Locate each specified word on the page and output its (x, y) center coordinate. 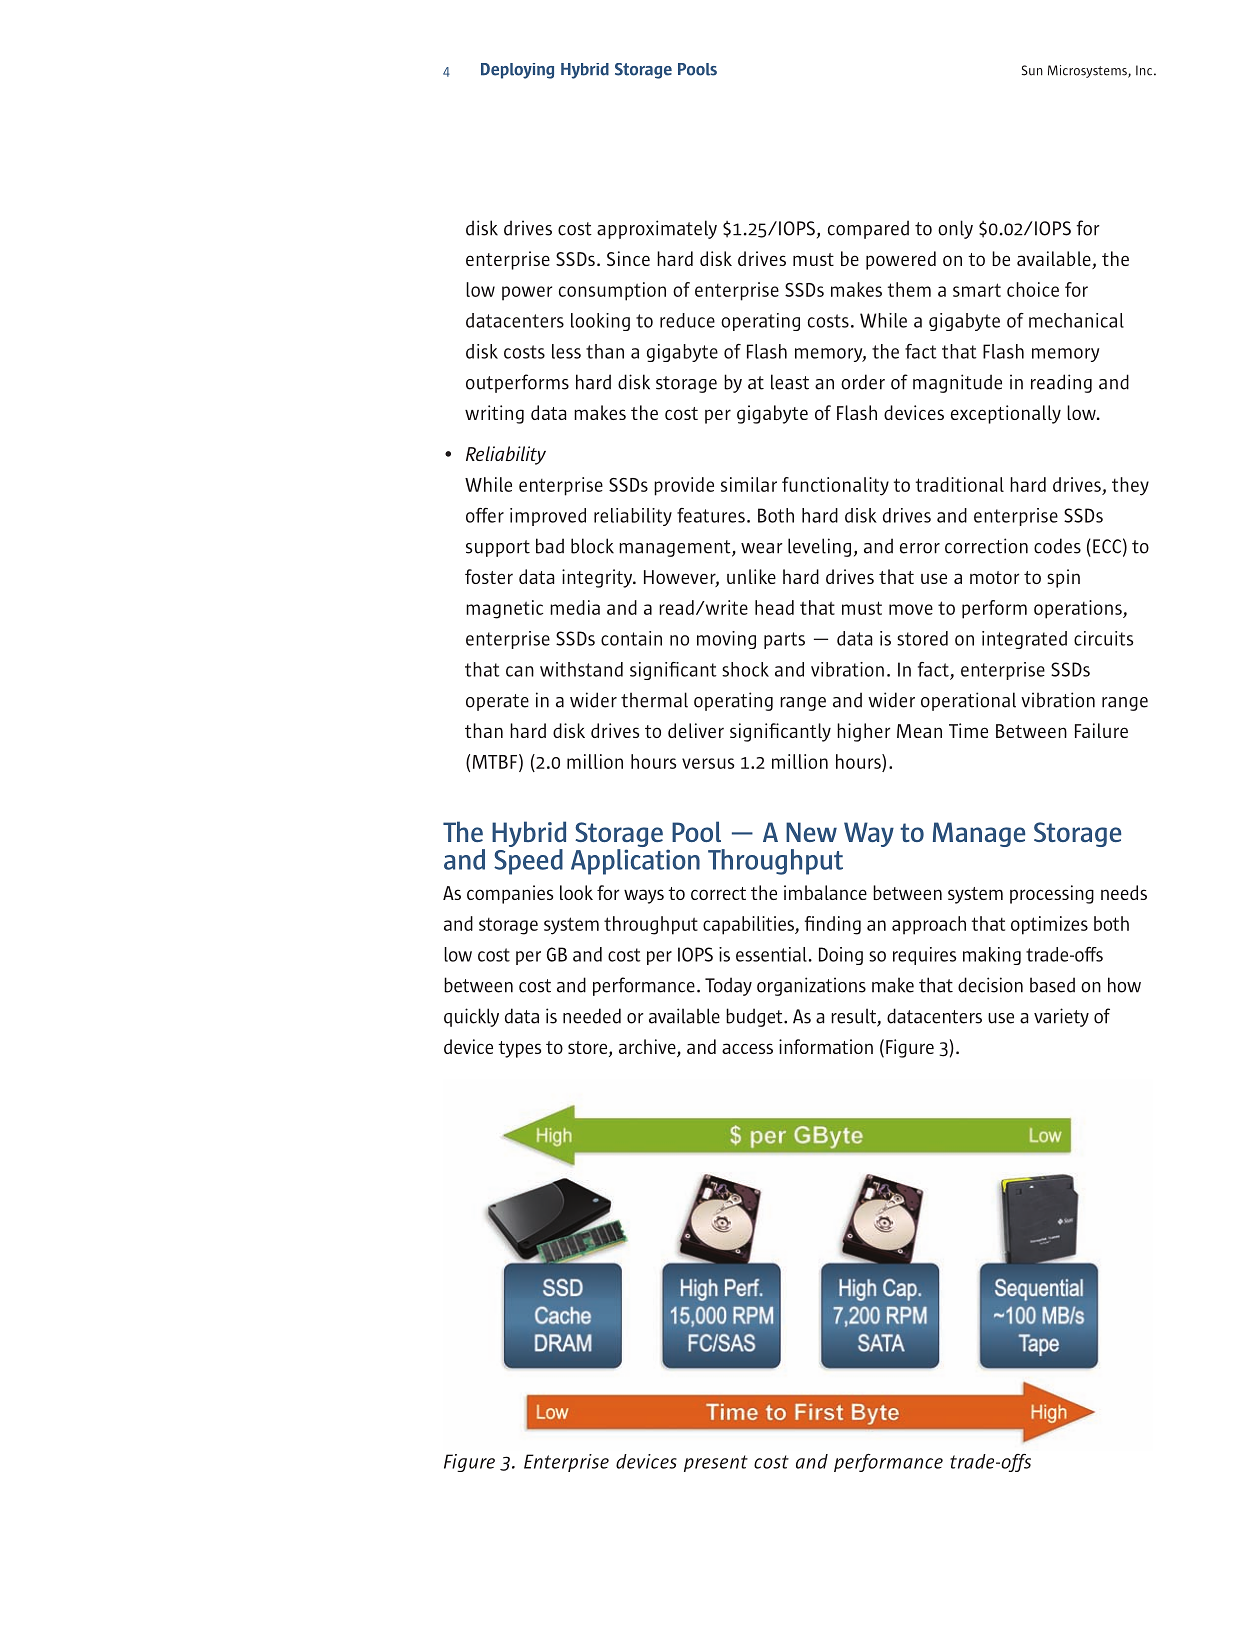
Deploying (517, 71)
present (716, 1463)
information (826, 1046)
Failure (1101, 730)
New (811, 832)
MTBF (495, 762)
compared (868, 229)
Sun (1032, 70)
